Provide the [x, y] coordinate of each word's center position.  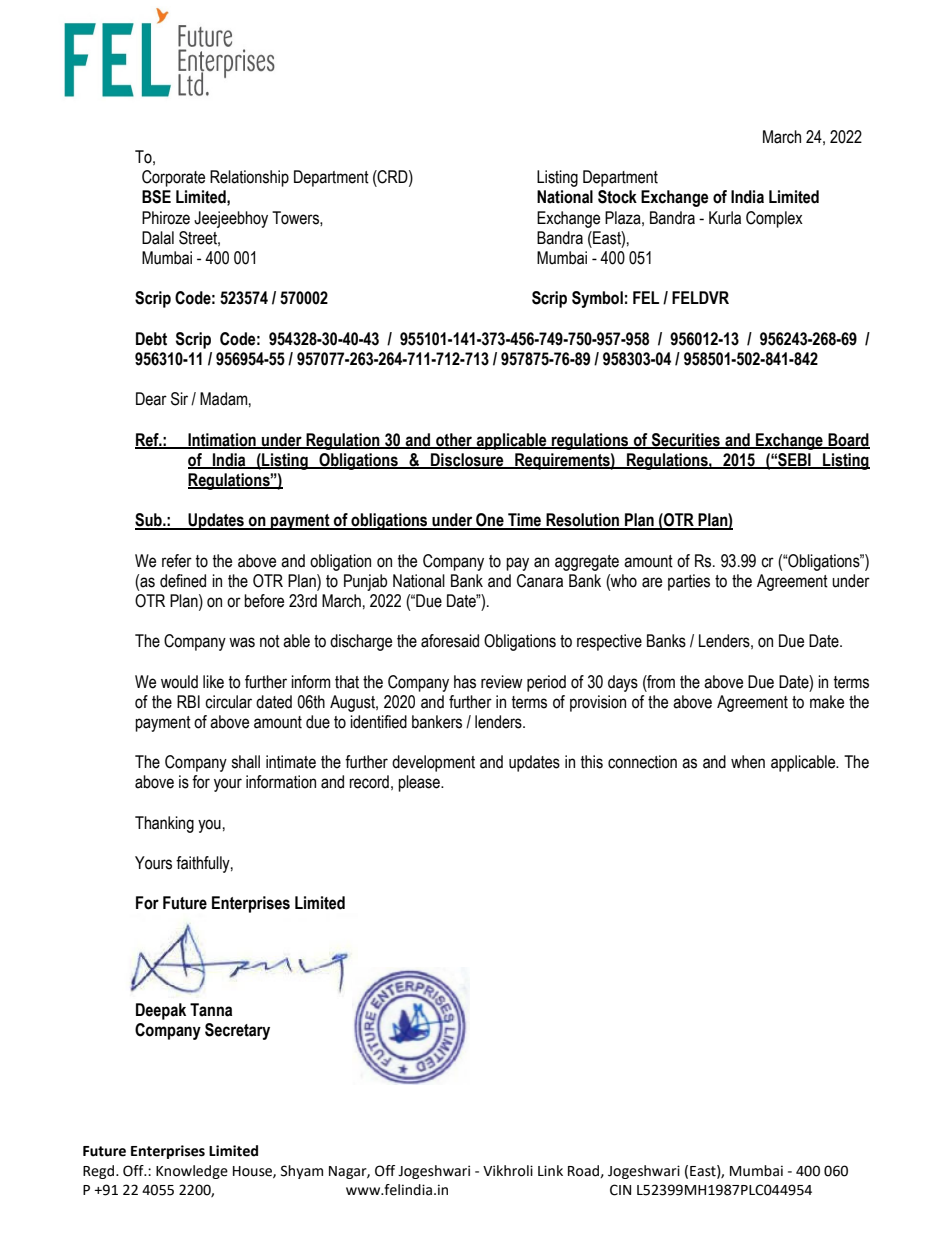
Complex [774, 219]
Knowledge [192, 1172]
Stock [617, 197]
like [213, 682]
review [502, 682]
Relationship [249, 178]
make [827, 702]
